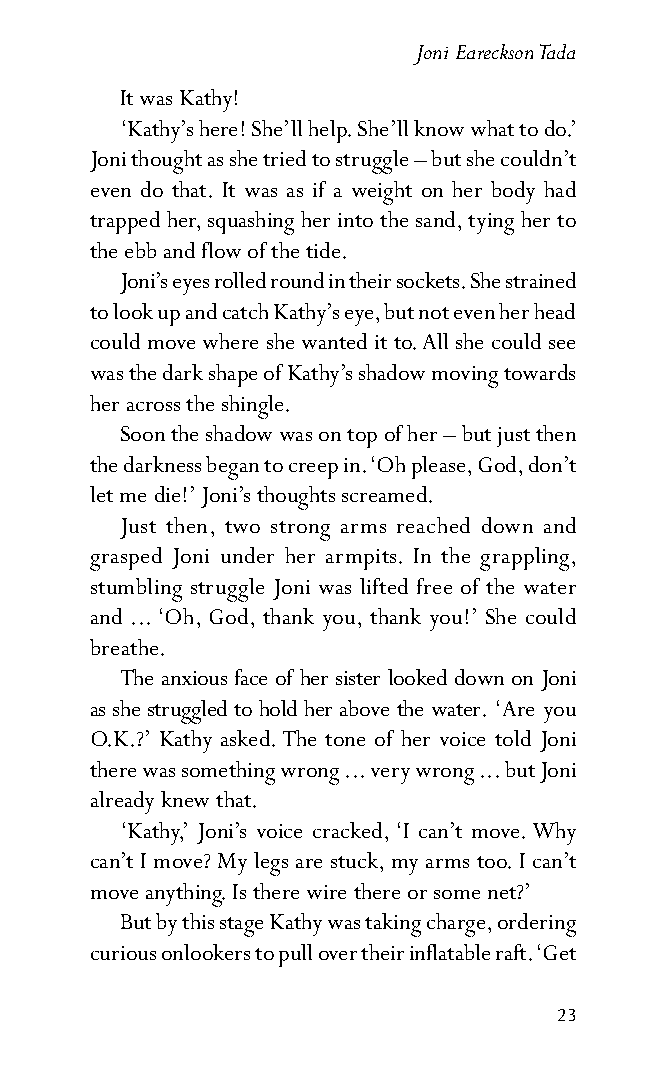 The width and height of the screenshot is (667, 1069). Describe the element at coordinates (153, 406) in the screenshot. I see `across` at that location.
